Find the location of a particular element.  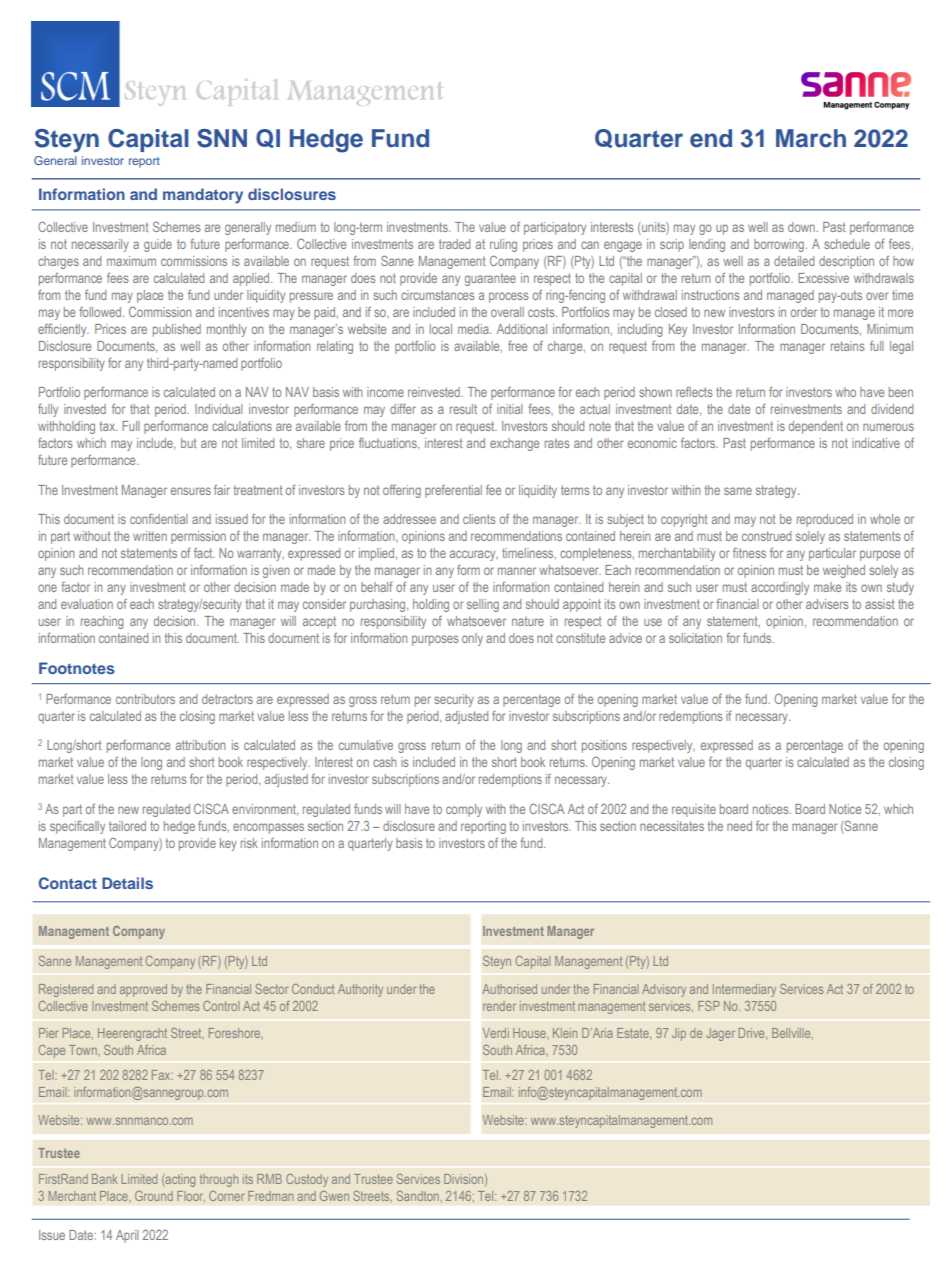

Authorised is located at coordinates (509, 989).
